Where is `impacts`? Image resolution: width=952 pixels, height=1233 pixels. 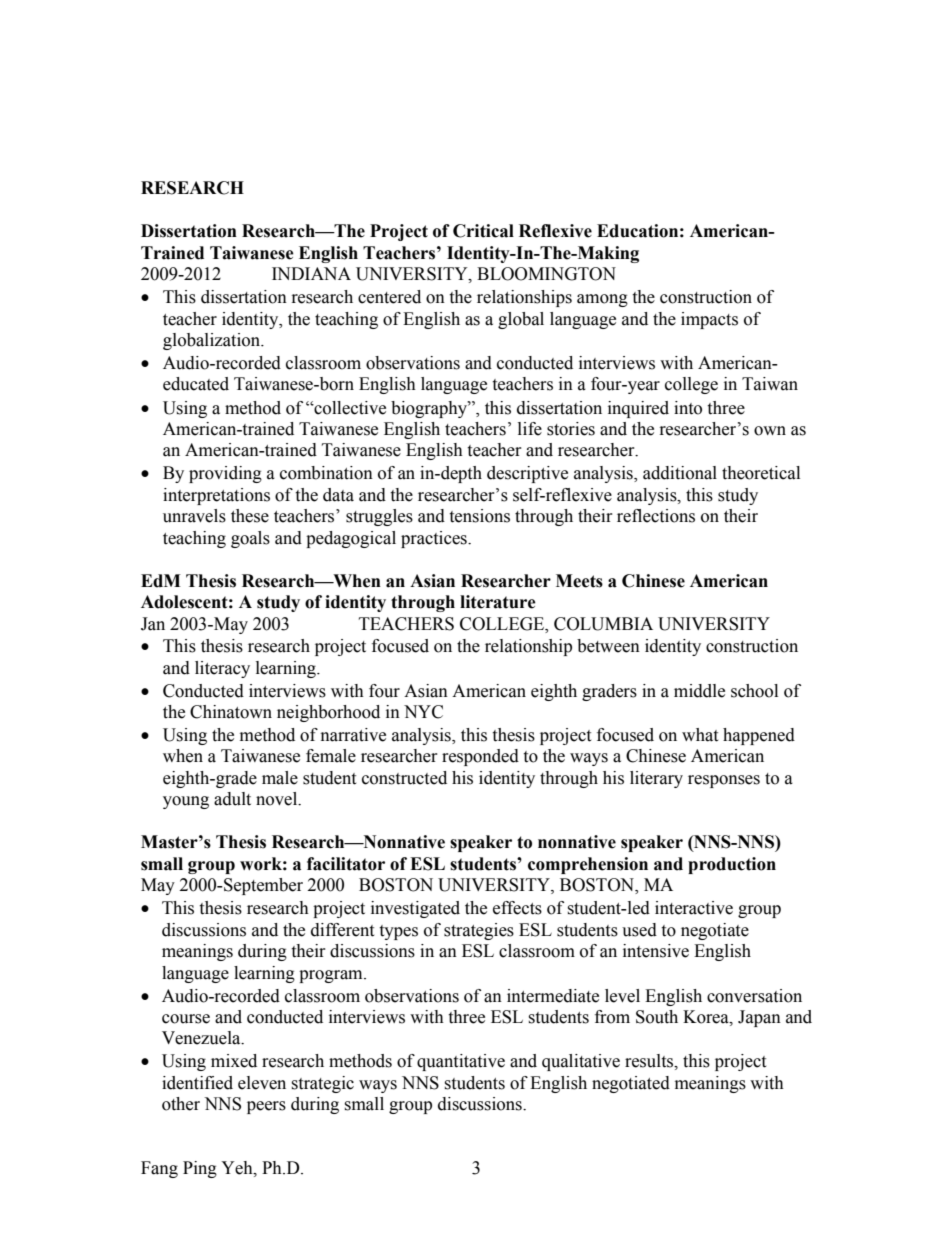 impacts is located at coordinates (709, 320).
